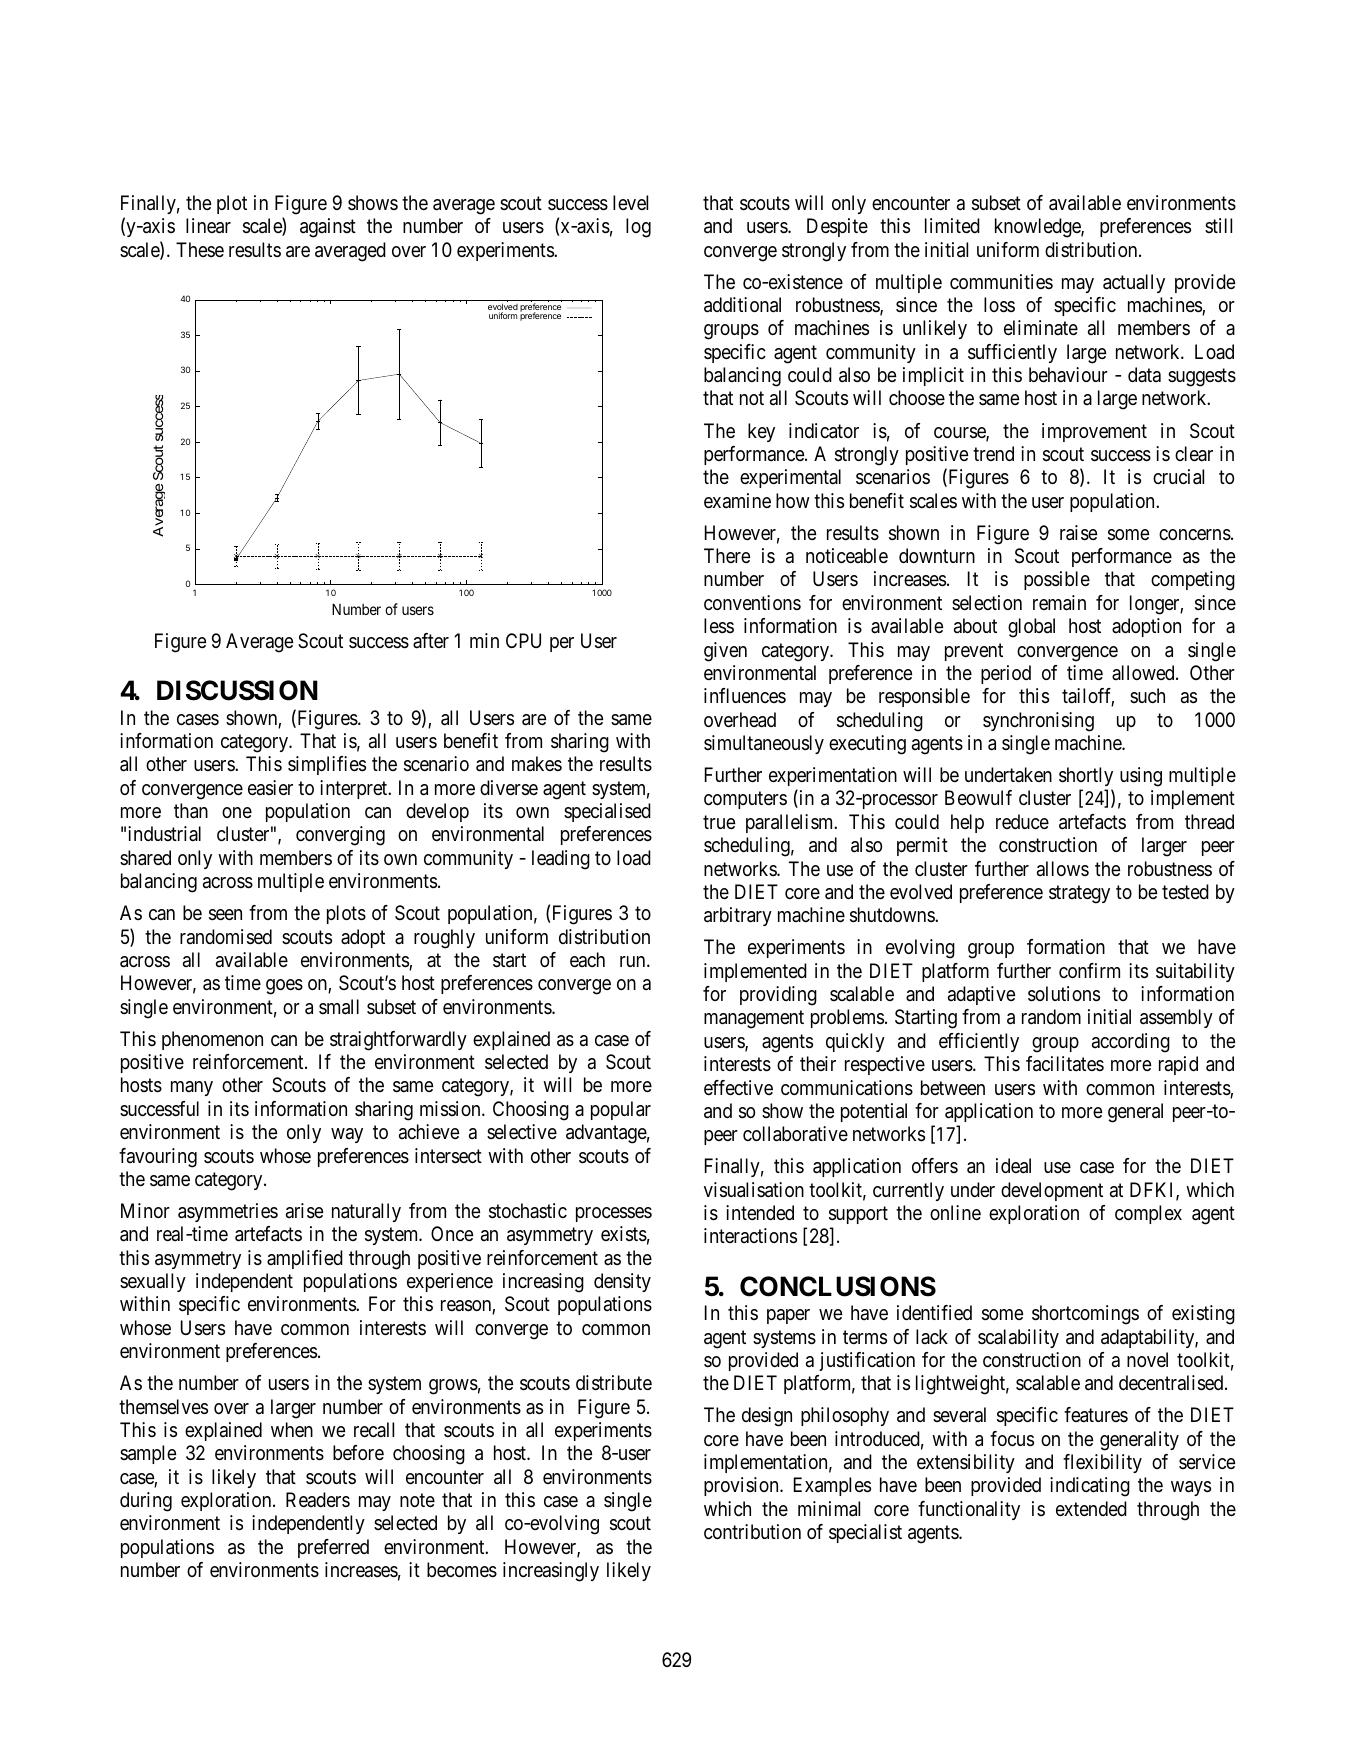  Describe the element at coordinates (1091, 1509) in the image. I see `extended` at that location.
